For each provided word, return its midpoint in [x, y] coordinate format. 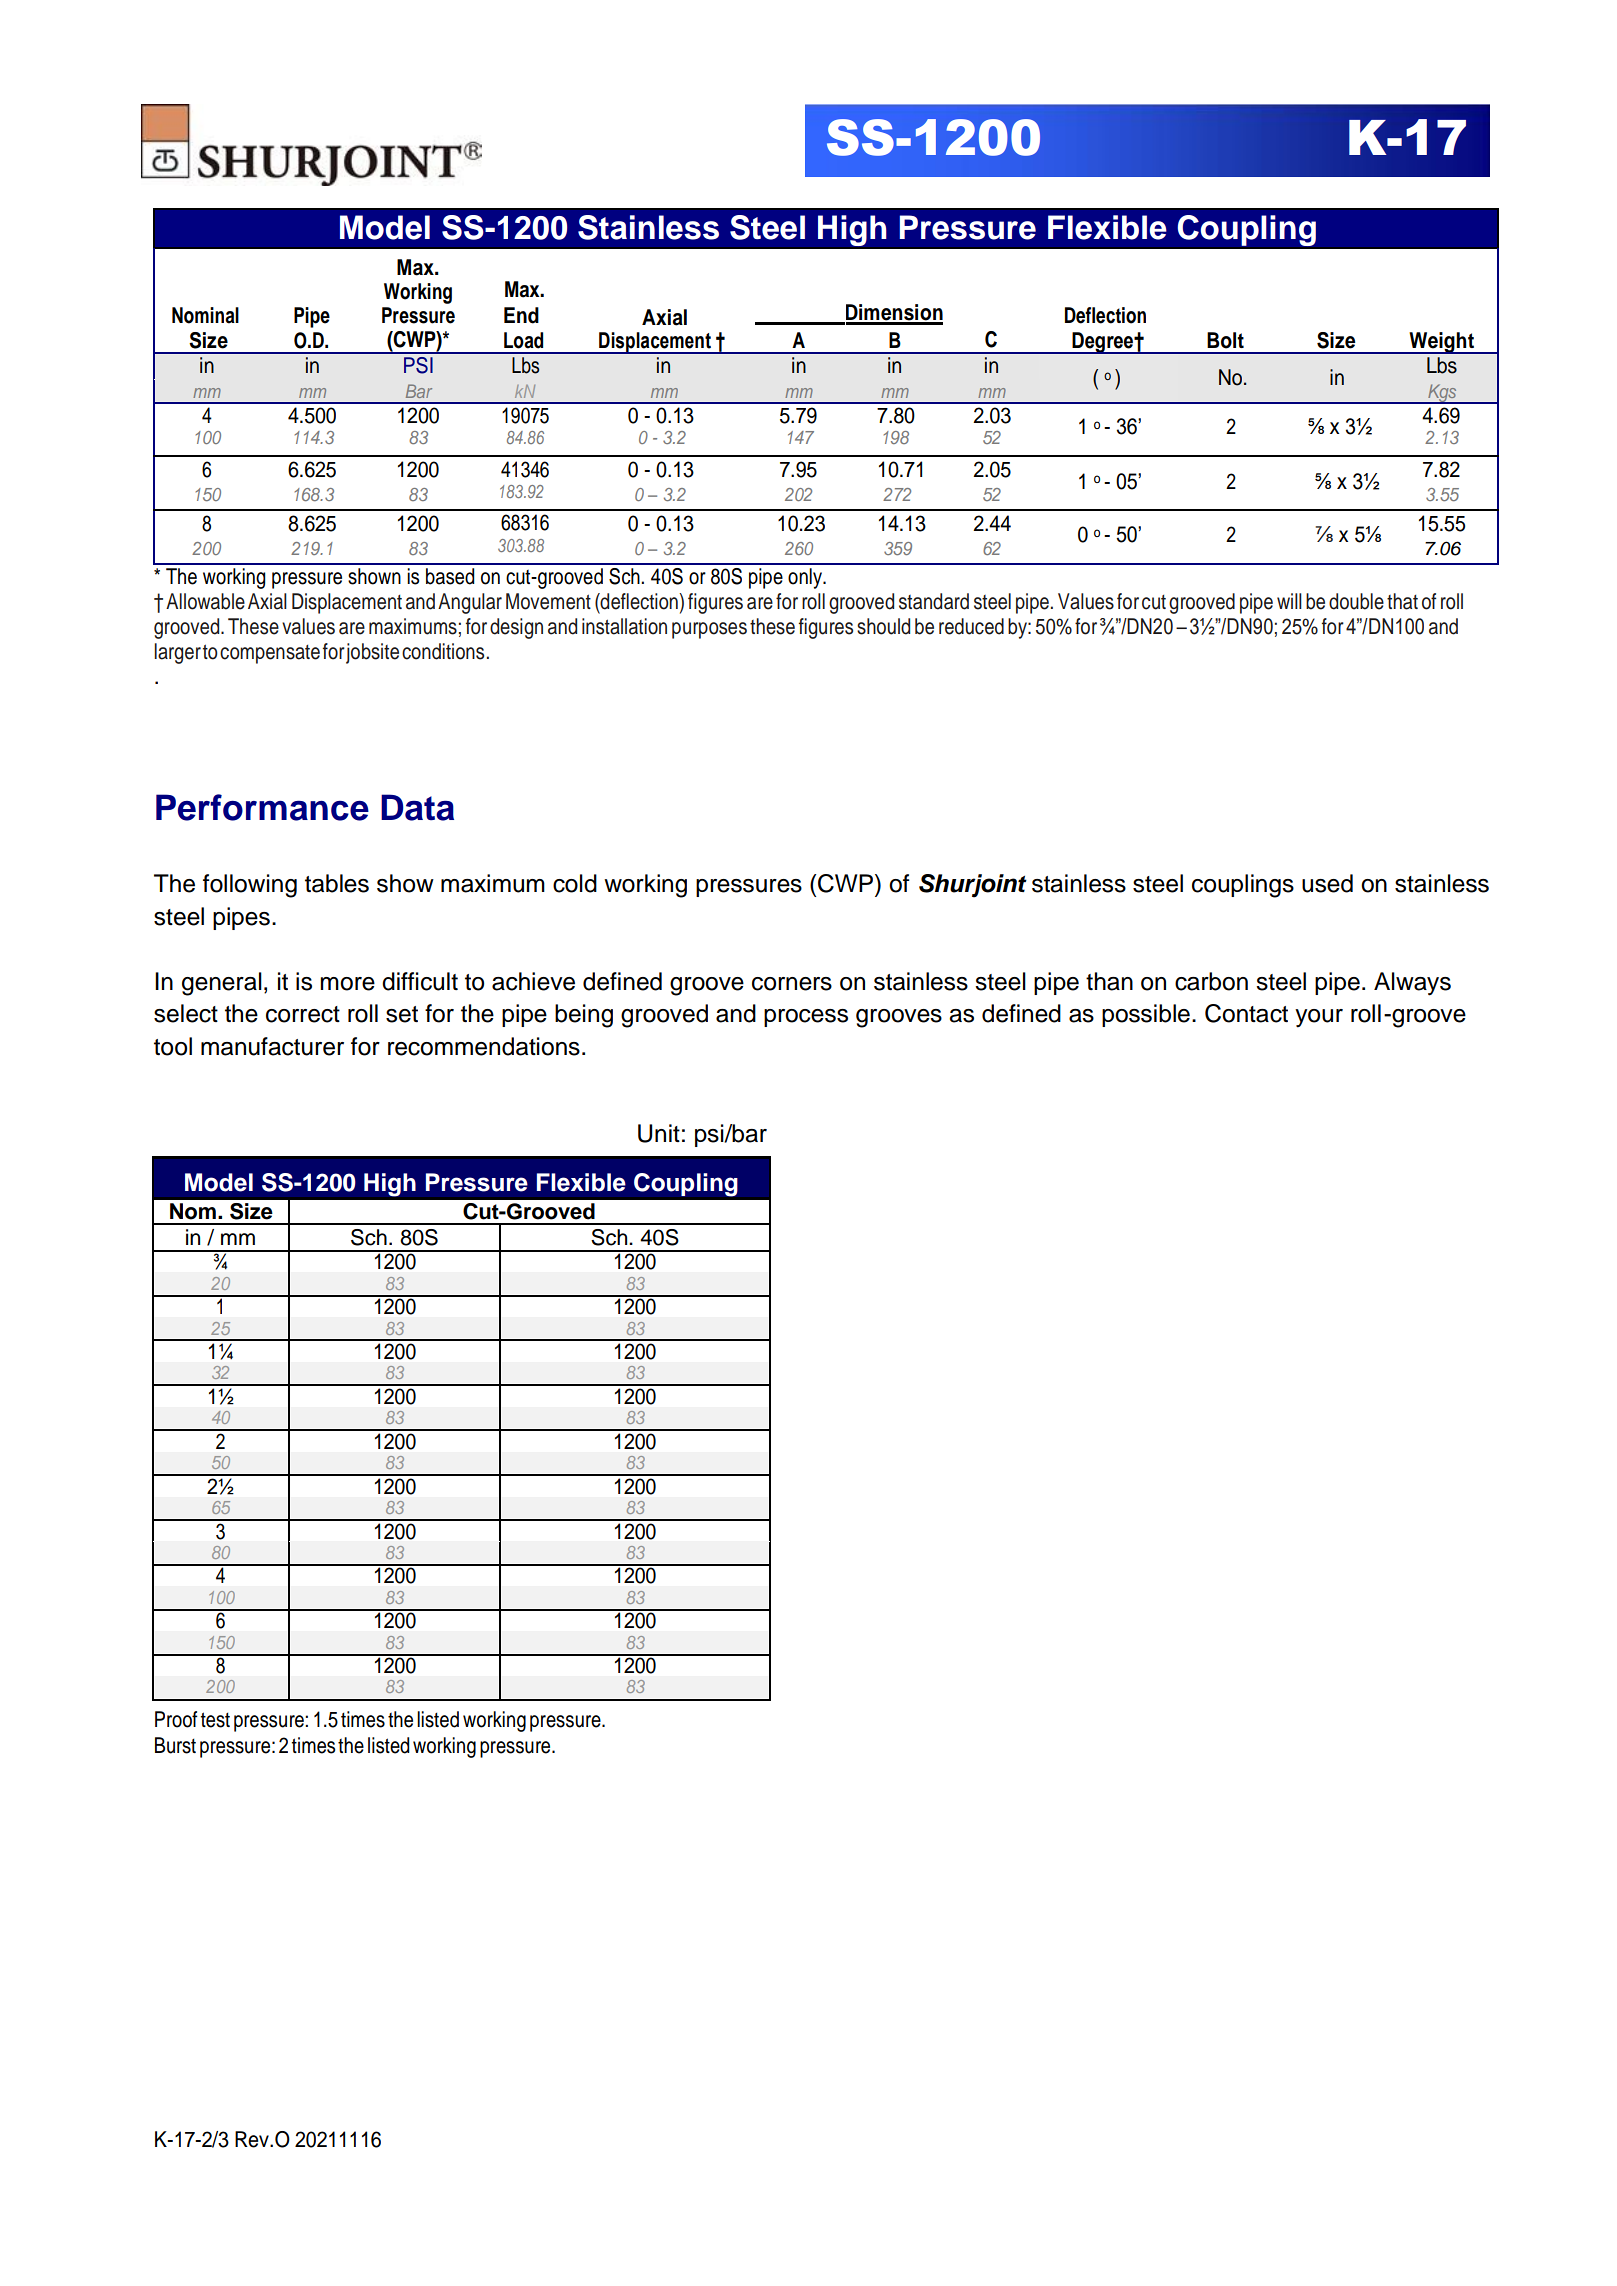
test [215, 1720]
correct [303, 1014]
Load [523, 340]
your [1319, 1018]
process [806, 1018]
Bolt [1225, 340]
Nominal [205, 315]
